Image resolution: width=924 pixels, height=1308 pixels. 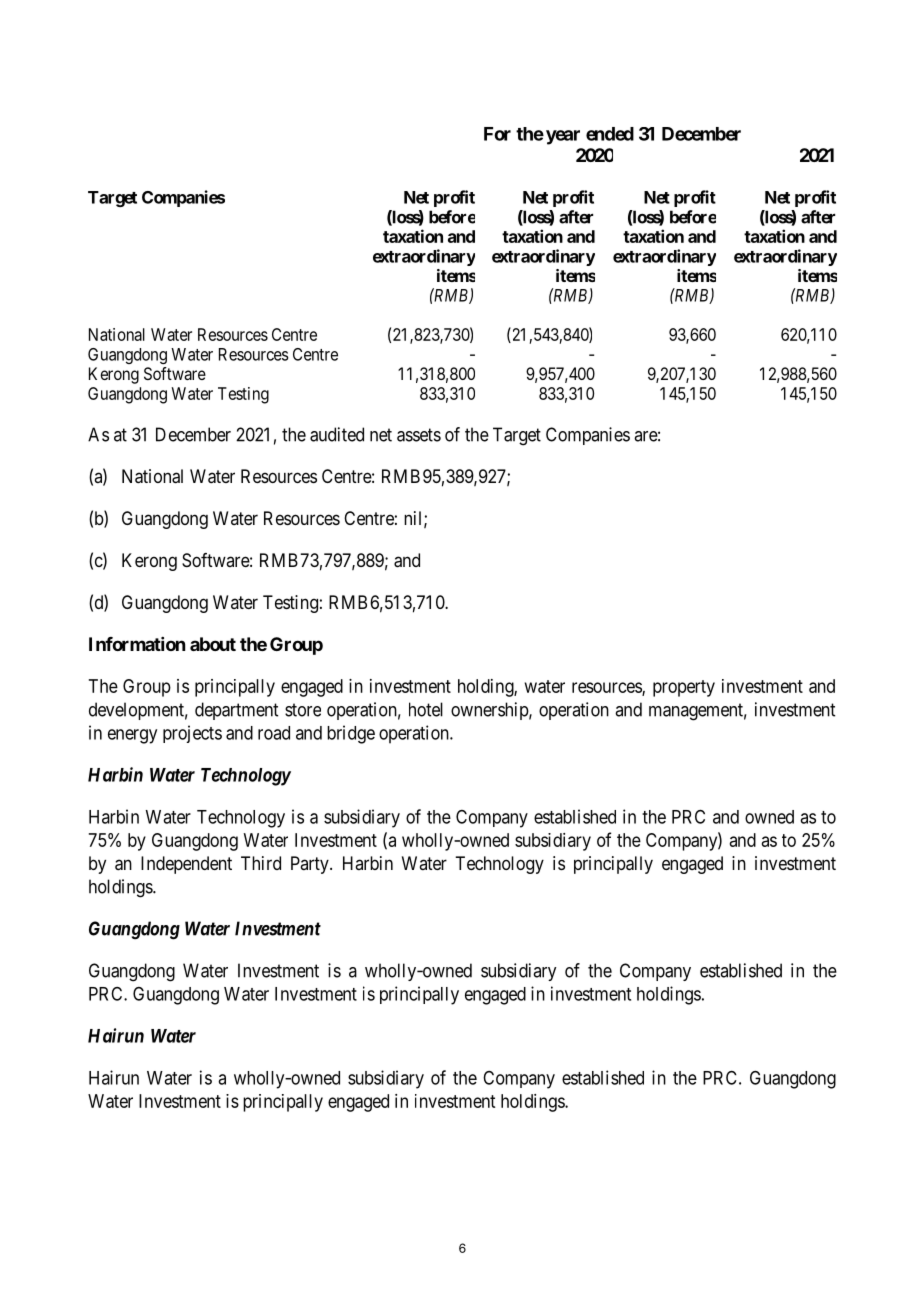 What do you see at coordinates (303, 710) in the image?
I see `store` at bounding box center [303, 710].
